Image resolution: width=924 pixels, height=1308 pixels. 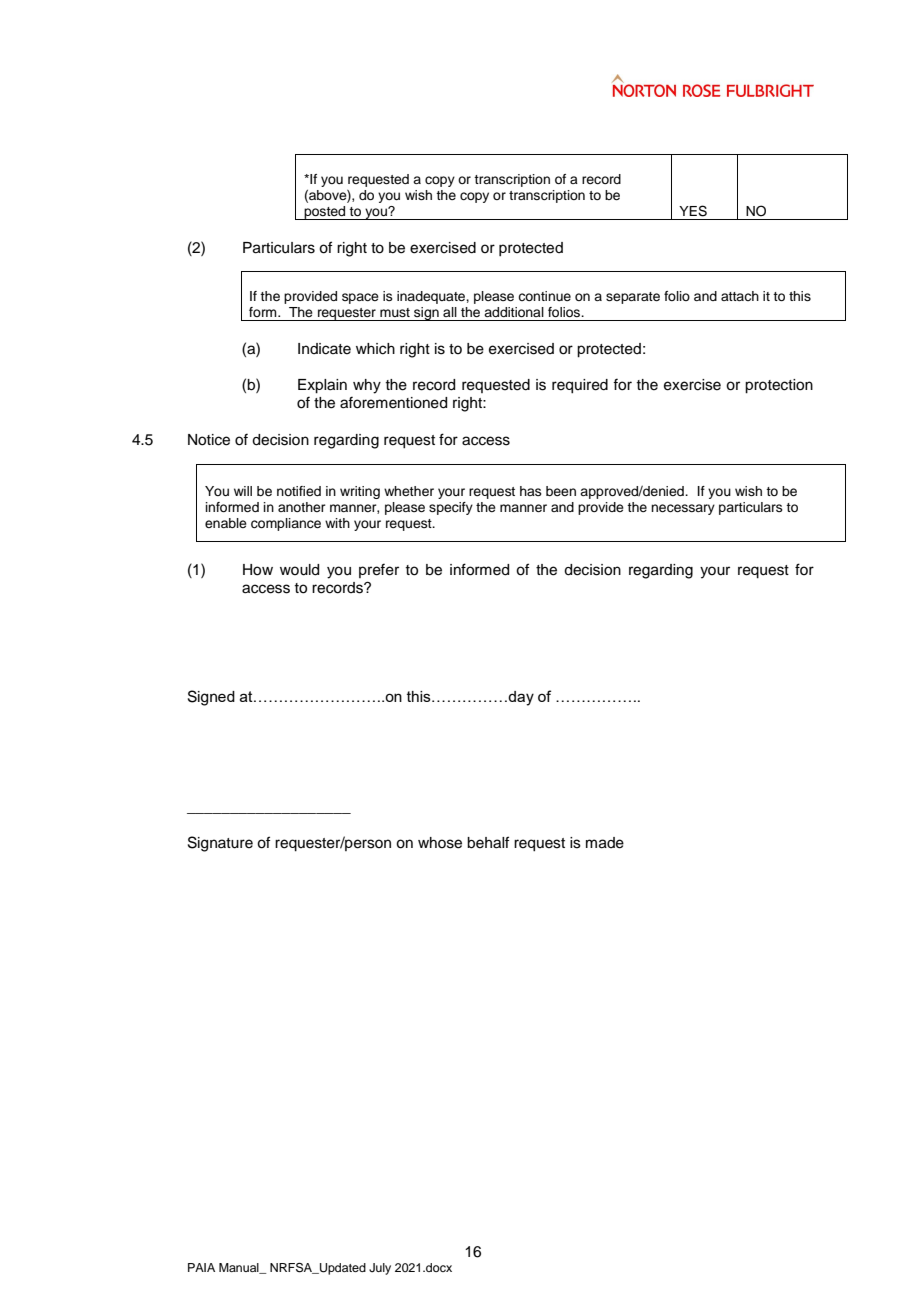 I want to click on PAIA, so click(x=201, y=1267).
